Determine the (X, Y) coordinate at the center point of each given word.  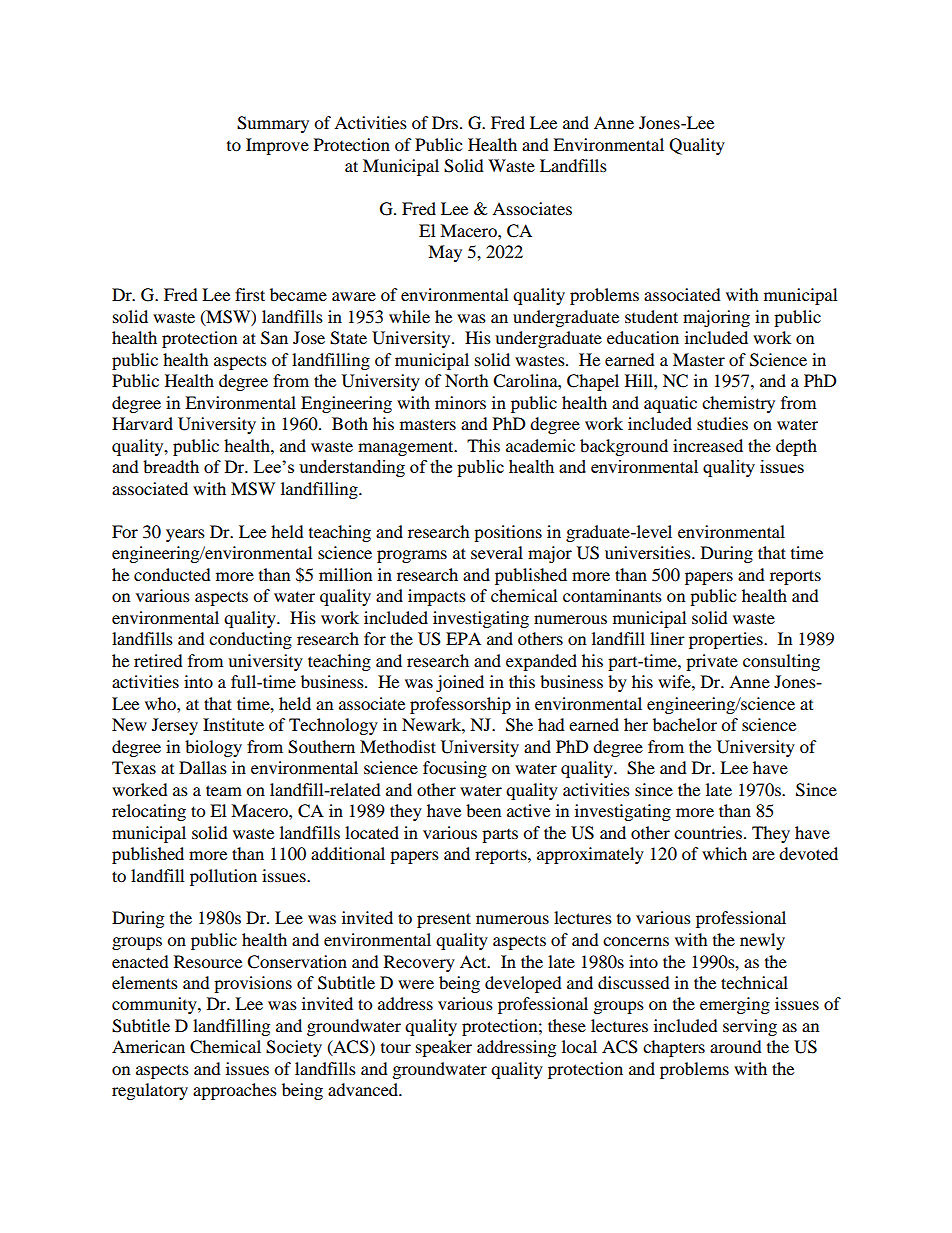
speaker (444, 1048)
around (736, 1046)
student (651, 316)
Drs (445, 122)
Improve (277, 146)
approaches (235, 1091)
